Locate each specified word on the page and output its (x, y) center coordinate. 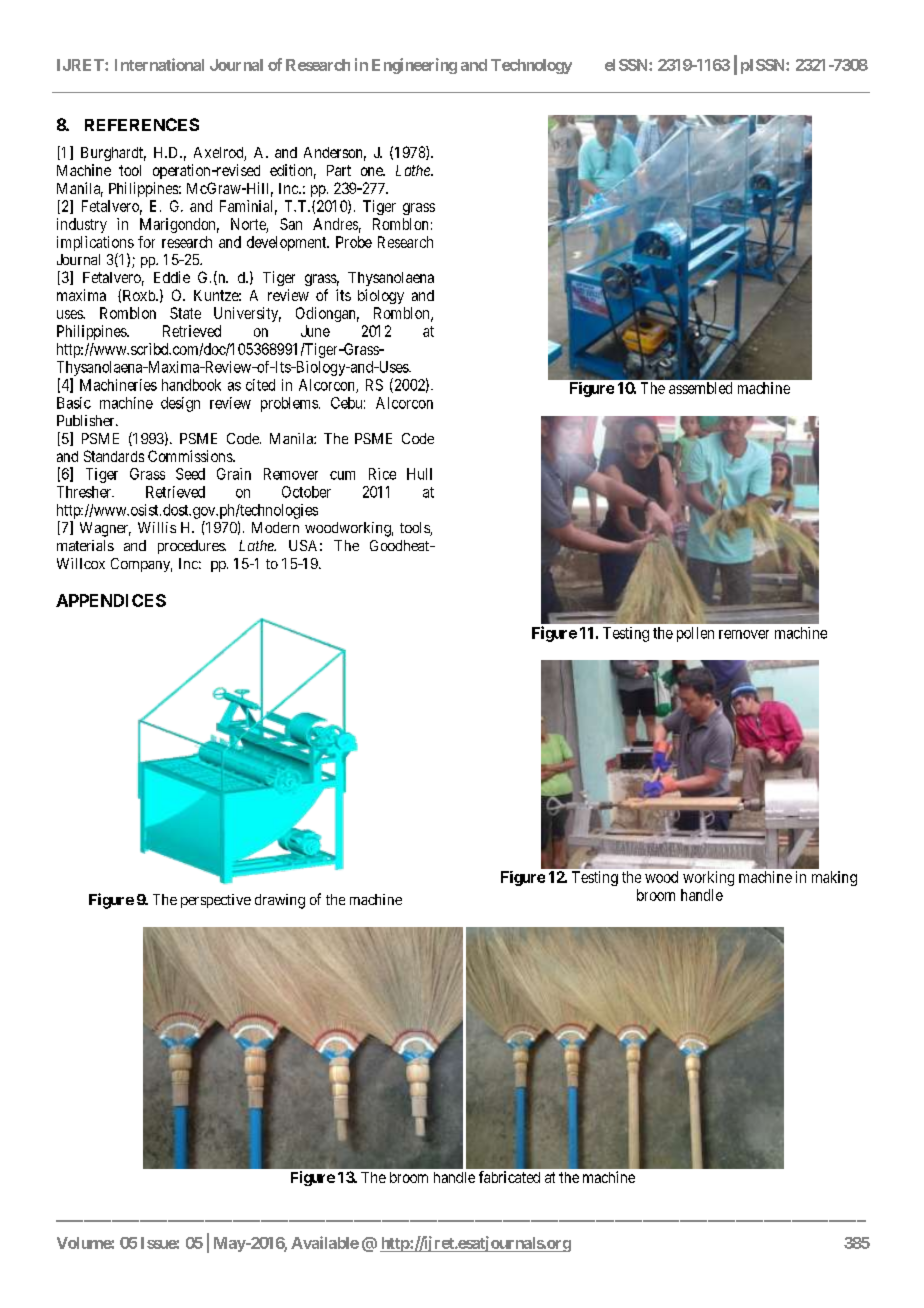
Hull (419, 474)
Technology (531, 66)
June (315, 331)
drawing (280, 901)
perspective (216, 901)
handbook (191, 385)
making (834, 878)
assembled (700, 388)
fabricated (509, 1177)
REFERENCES (142, 124)
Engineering (414, 66)
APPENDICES (111, 600)
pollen (695, 634)
